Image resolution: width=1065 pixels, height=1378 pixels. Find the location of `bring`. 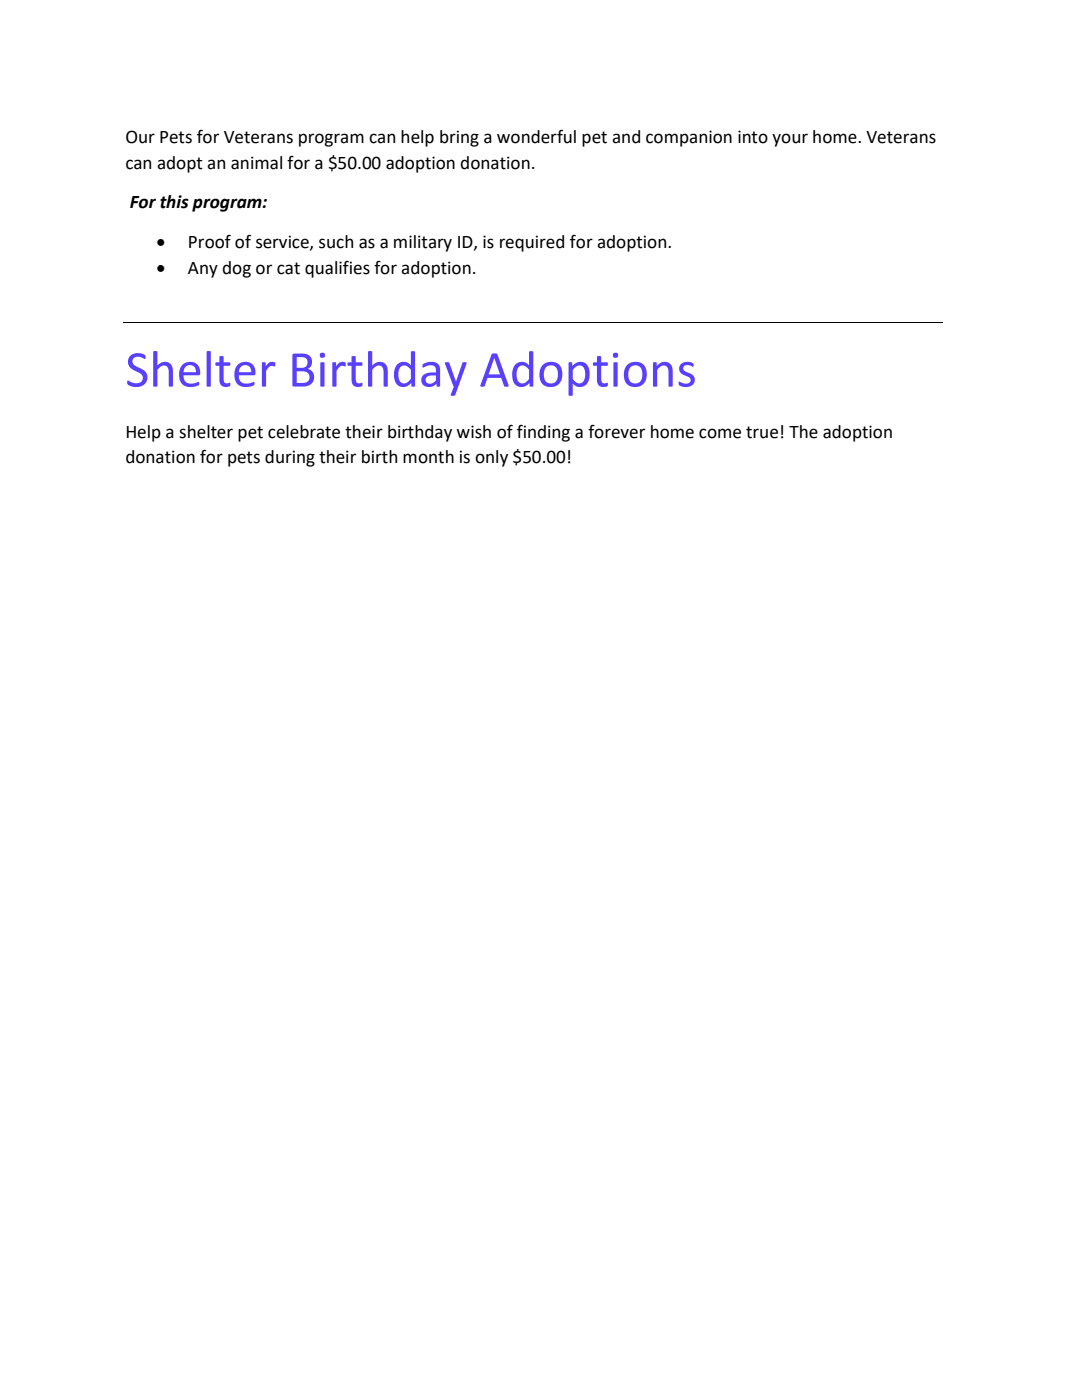

bring is located at coordinates (459, 138).
